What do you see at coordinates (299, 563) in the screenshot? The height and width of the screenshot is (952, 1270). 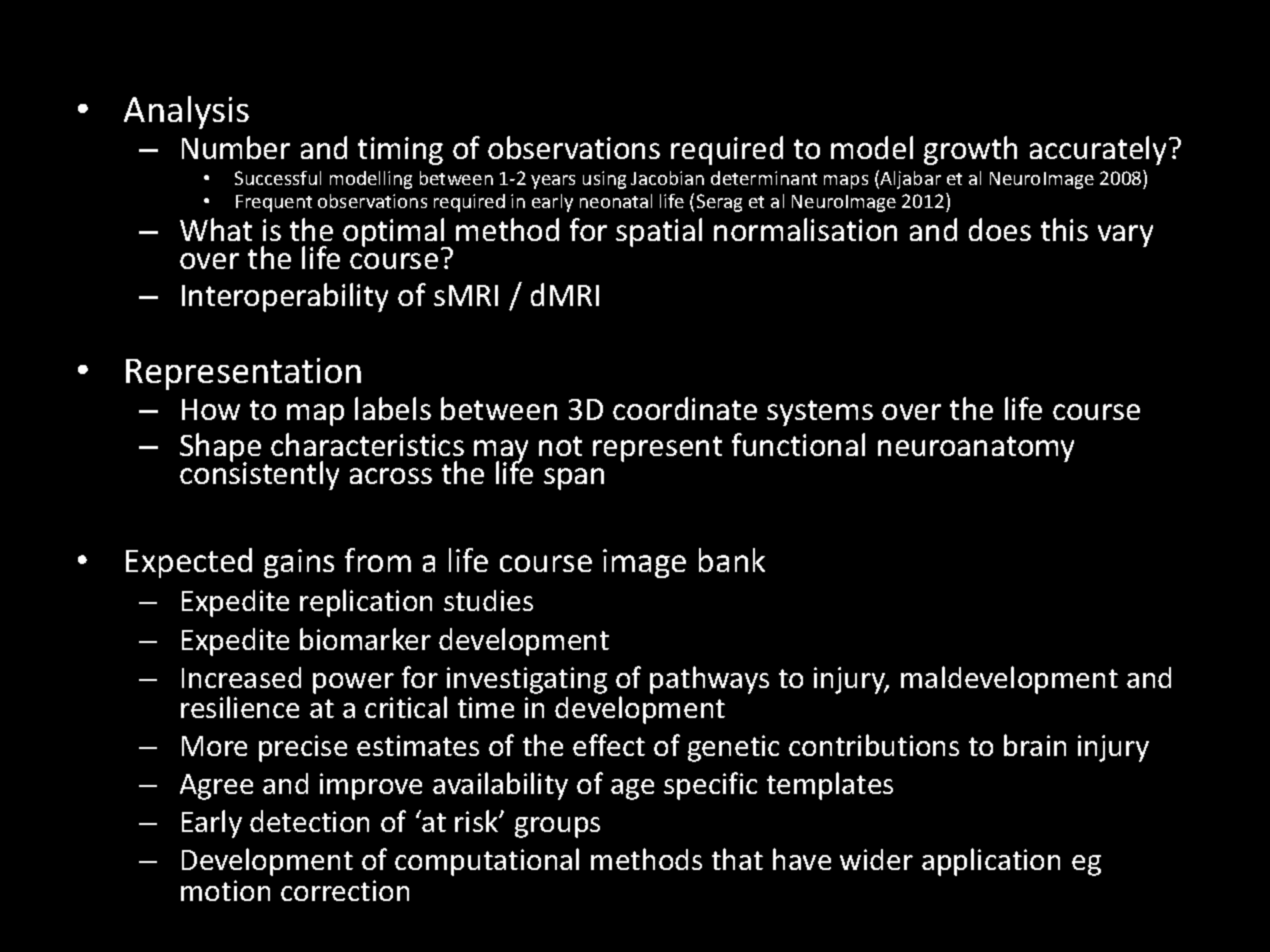 I see `gains` at bounding box center [299, 563].
